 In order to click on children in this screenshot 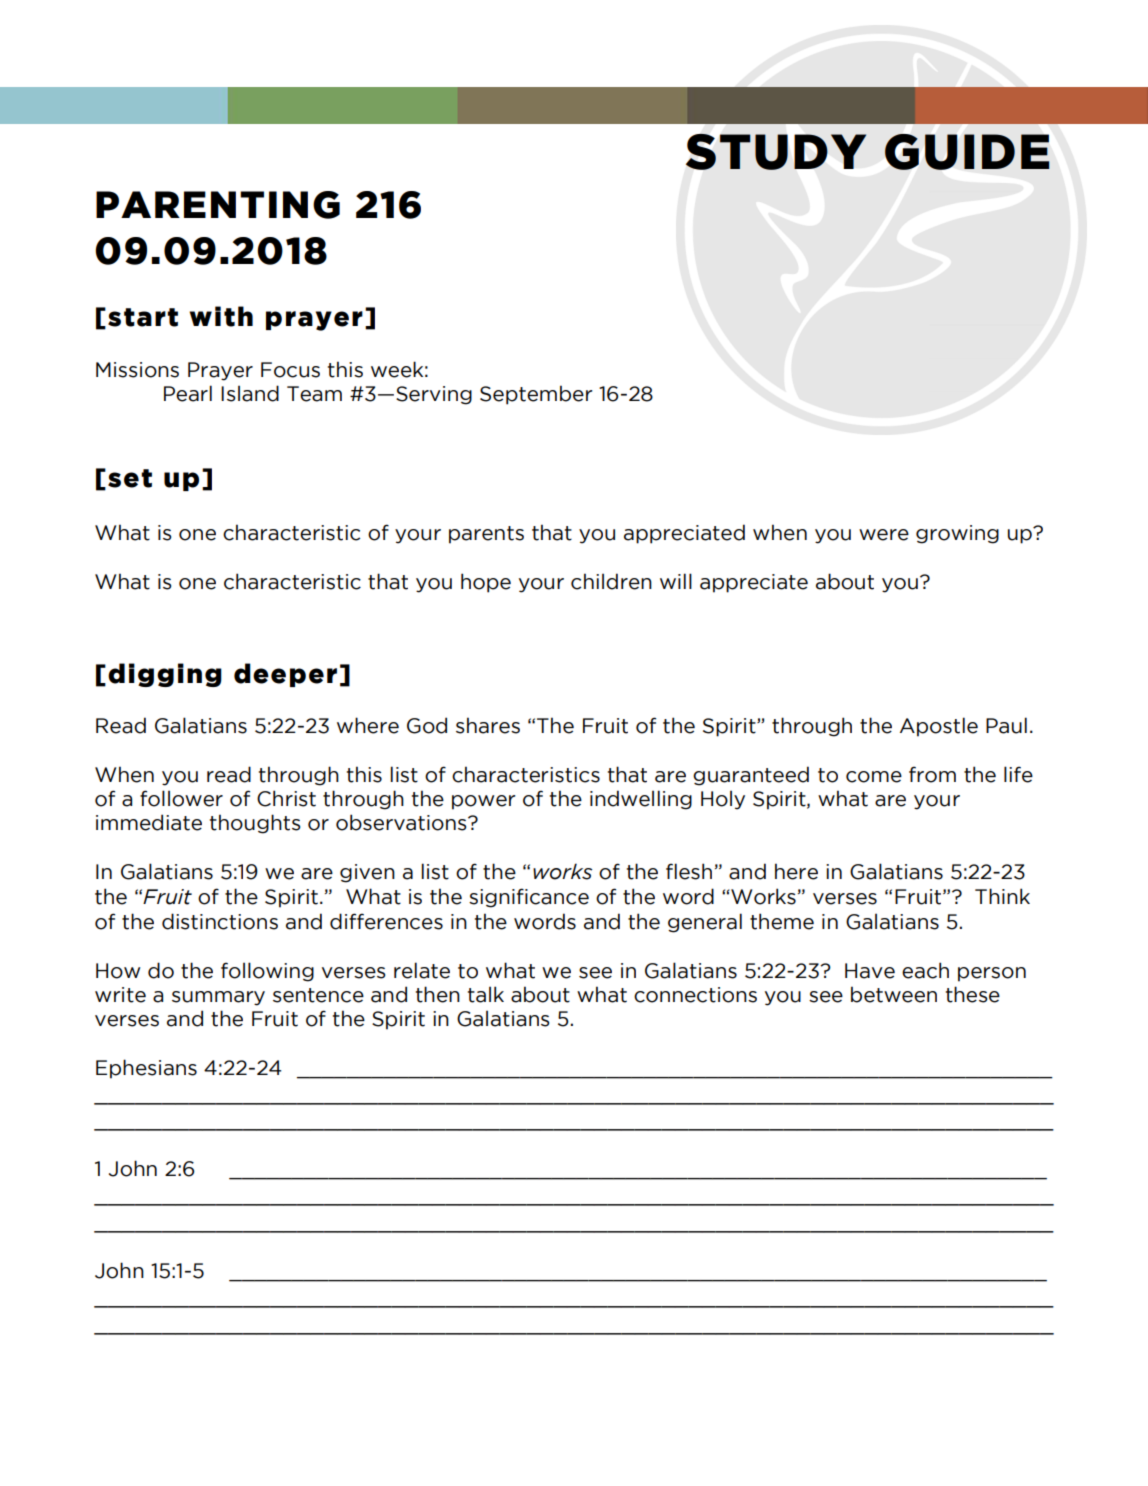, I will do `click(611, 581)`.
